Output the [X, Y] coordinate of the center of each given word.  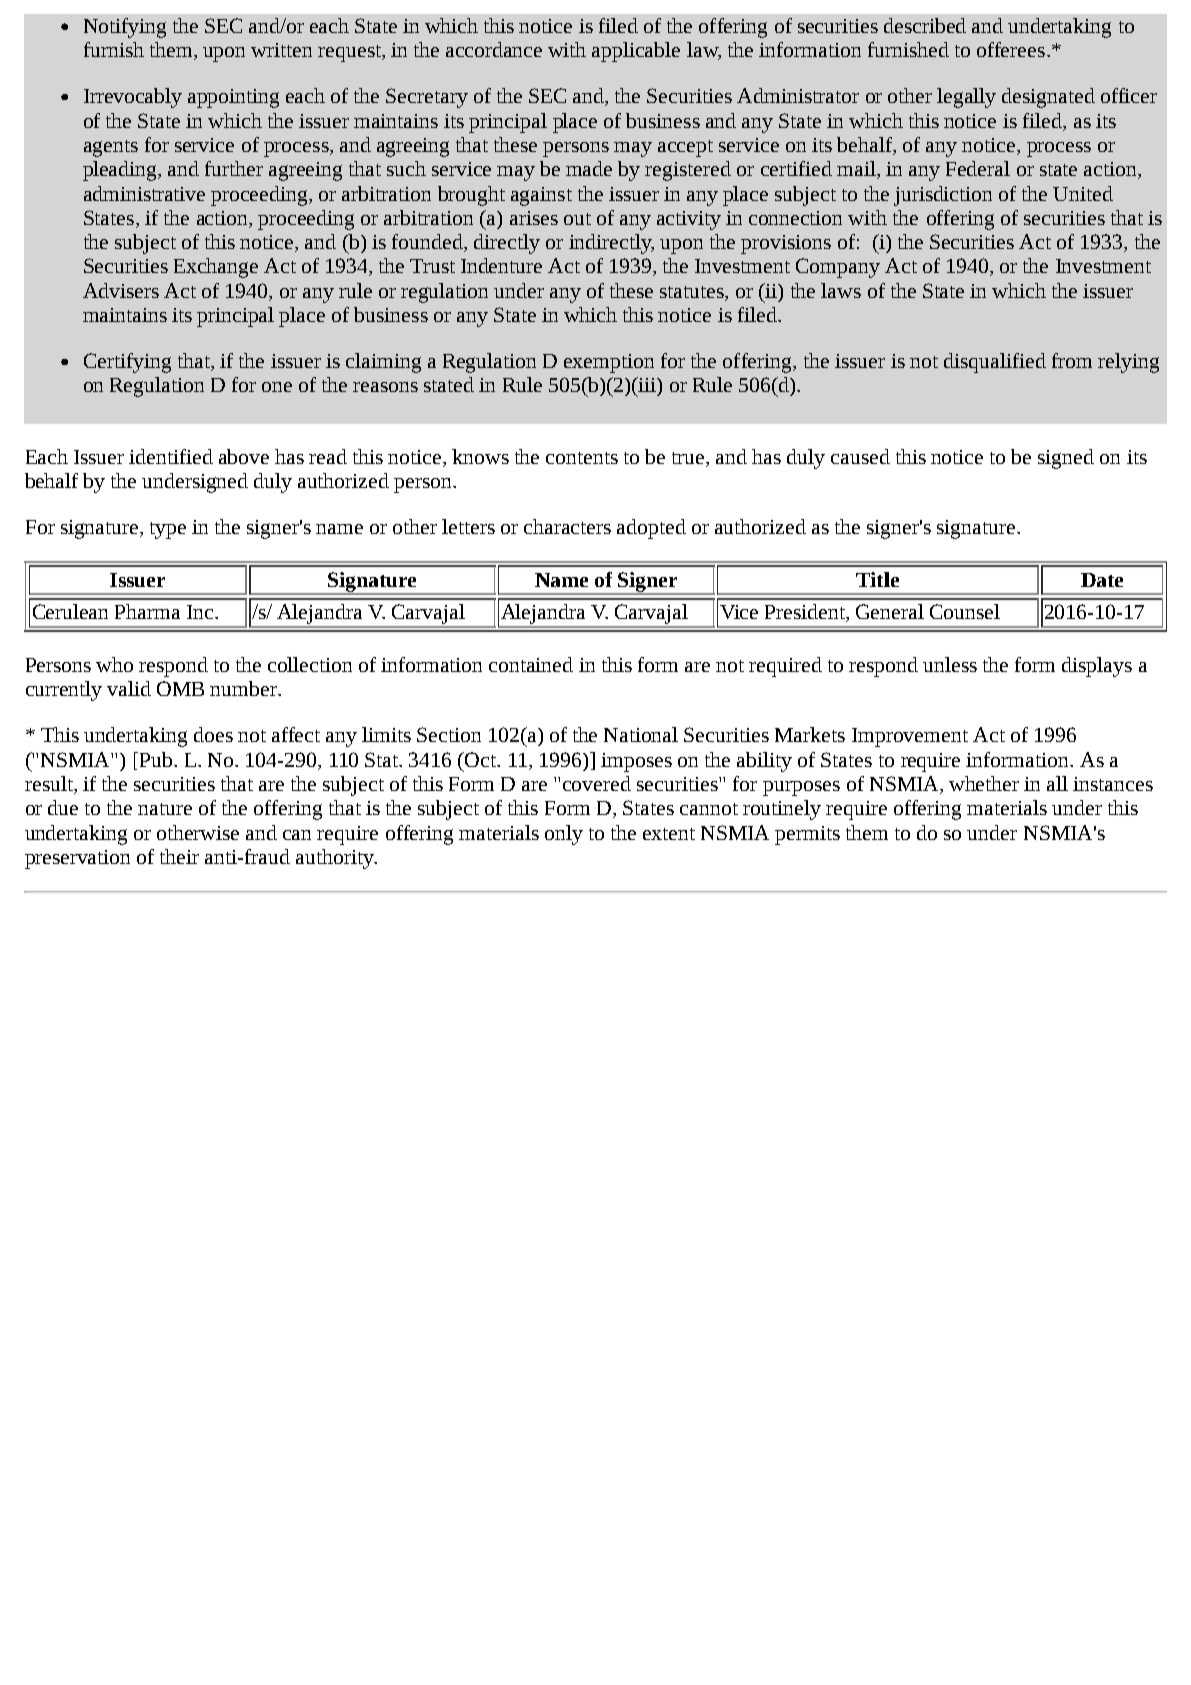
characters [567, 526]
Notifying [125, 28]
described [925, 25]
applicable [636, 52]
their [179, 856]
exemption [609, 363]
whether [984, 783]
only [564, 835]
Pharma [147, 611]
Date [1102, 580]
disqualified [995, 363]
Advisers [121, 290]
